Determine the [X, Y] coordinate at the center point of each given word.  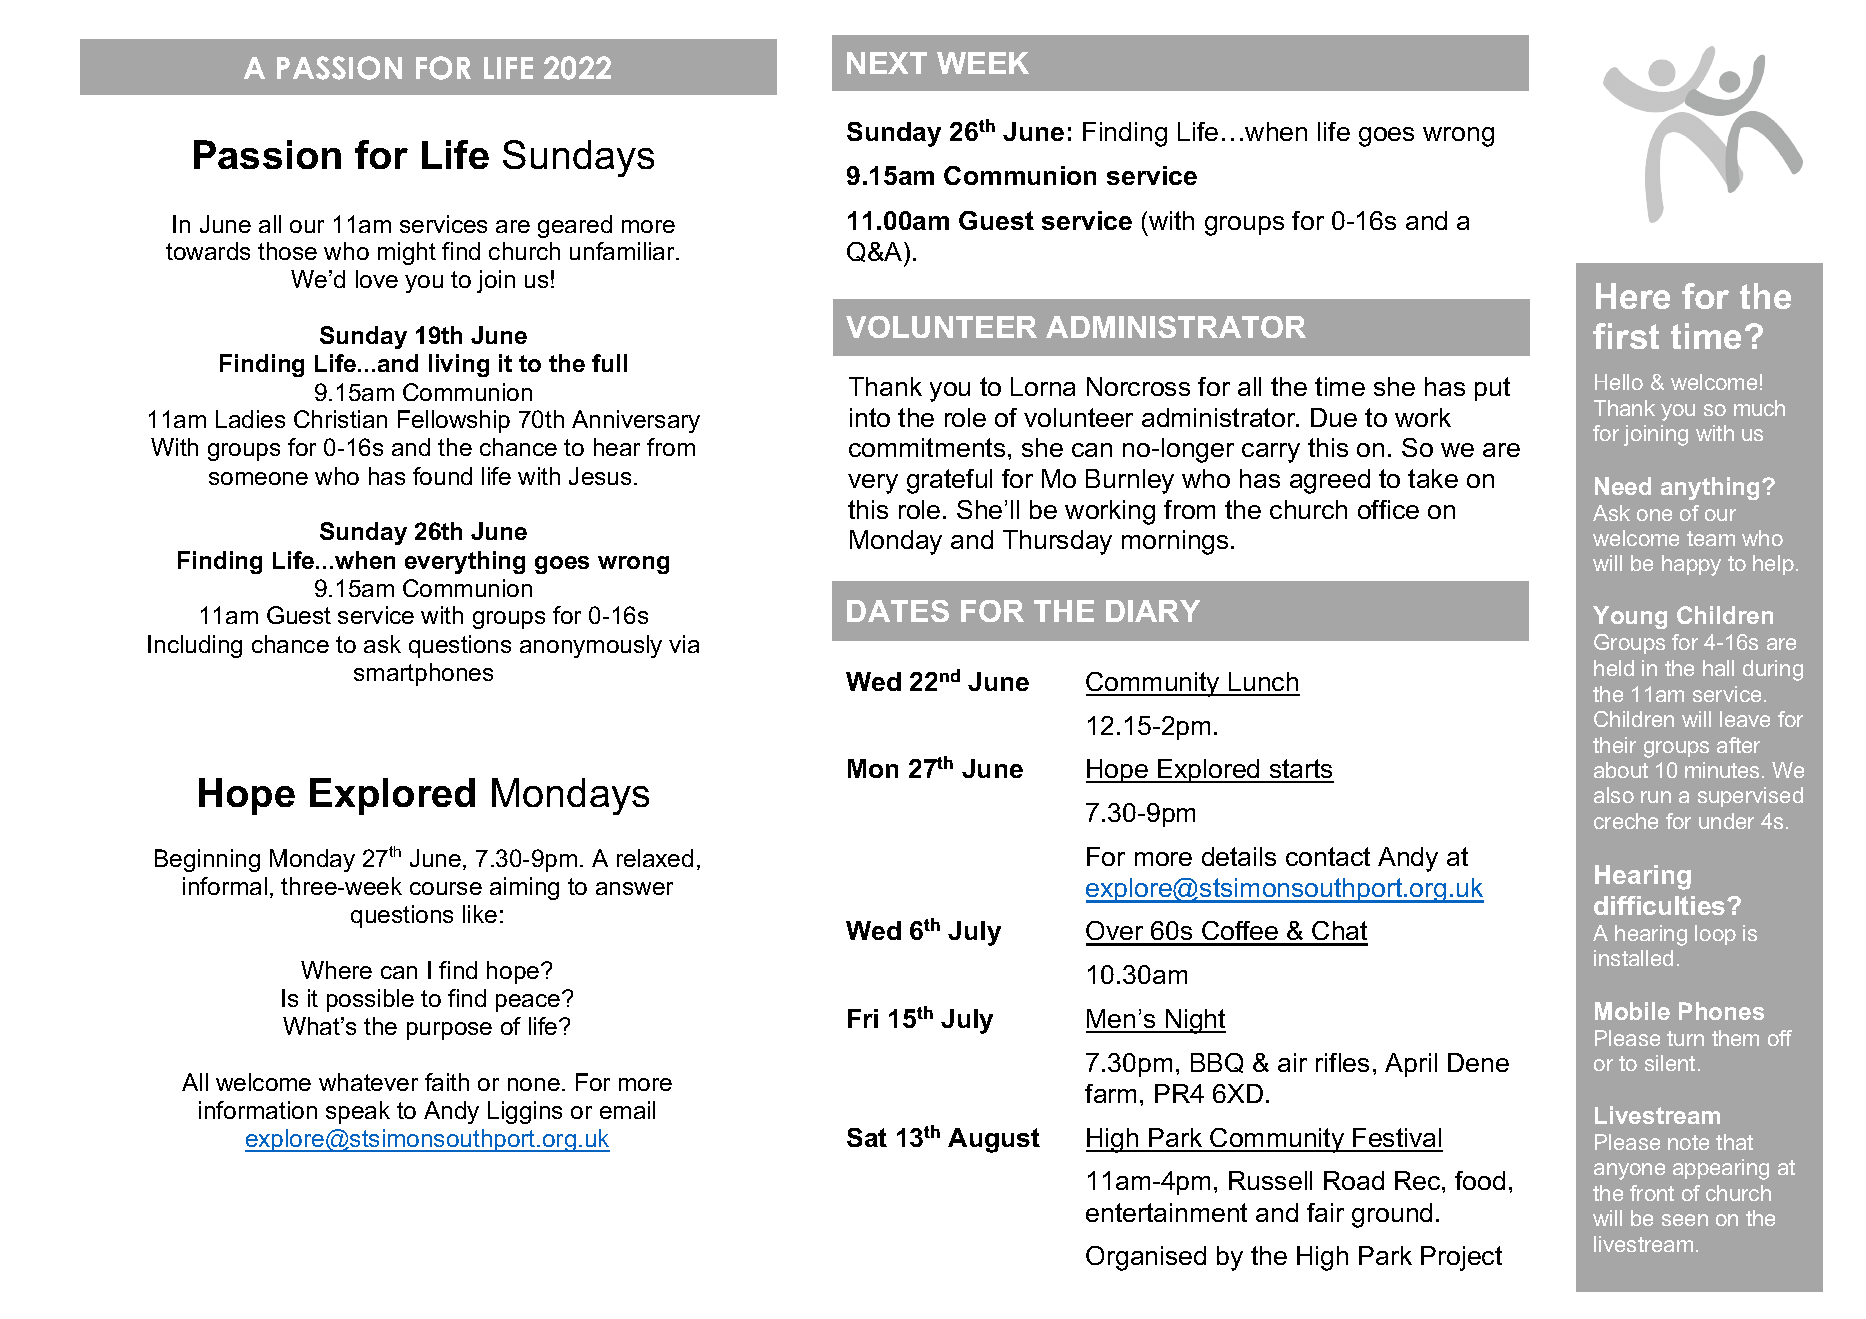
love [377, 279]
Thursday [1057, 542]
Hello [1619, 382]
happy [1691, 565]
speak [358, 1112]
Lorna [1043, 386]
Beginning [207, 860]
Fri [863, 1018]
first [1626, 336]
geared [575, 226]
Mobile [1632, 1011]
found [442, 476]
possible [370, 1000]
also [1614, 795]
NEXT [887, 63]
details [1239, 856]
